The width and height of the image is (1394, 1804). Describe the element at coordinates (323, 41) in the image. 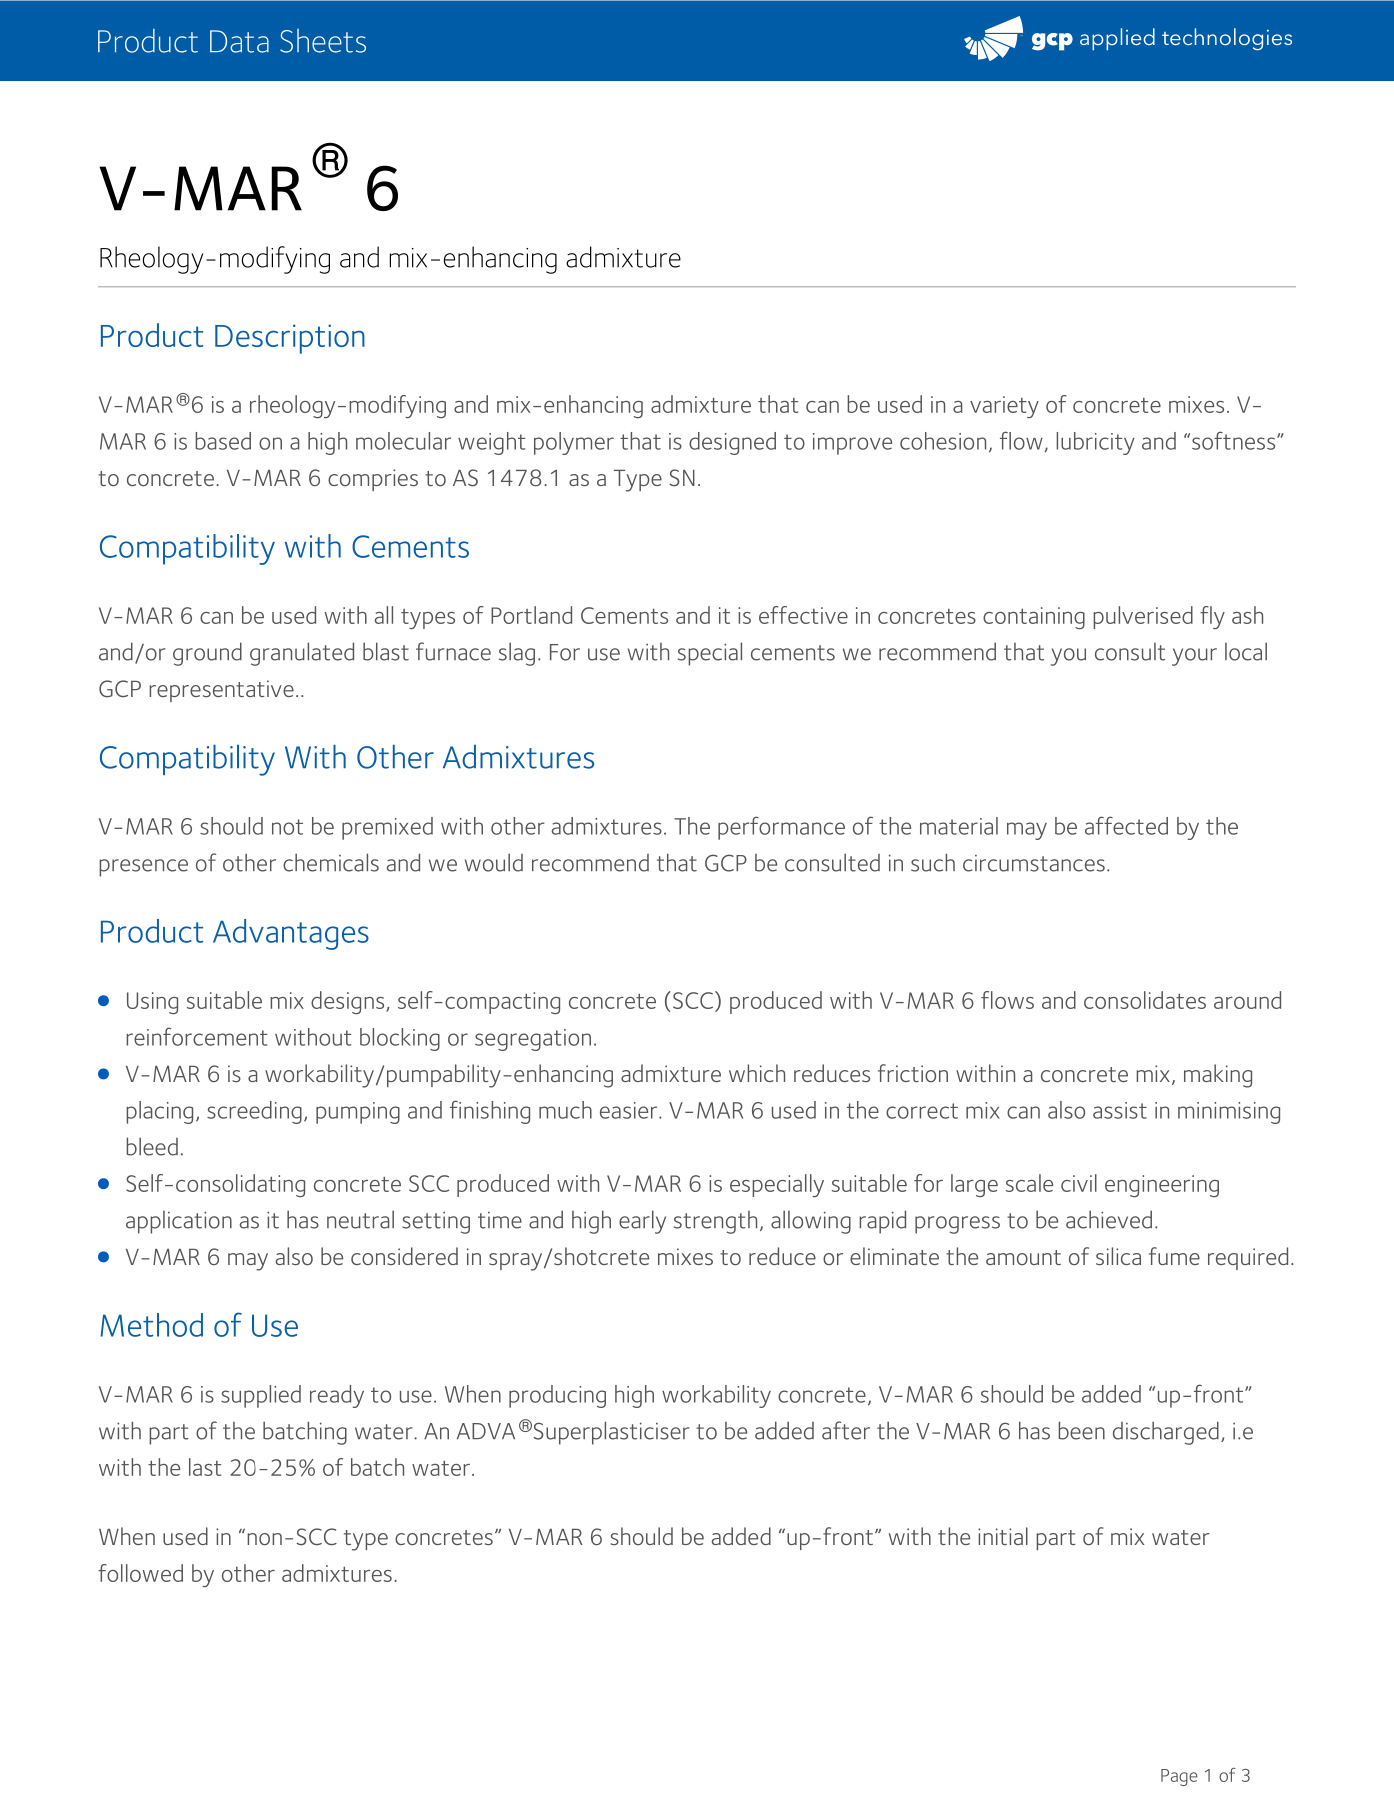

I see `Sheets` at that location.
